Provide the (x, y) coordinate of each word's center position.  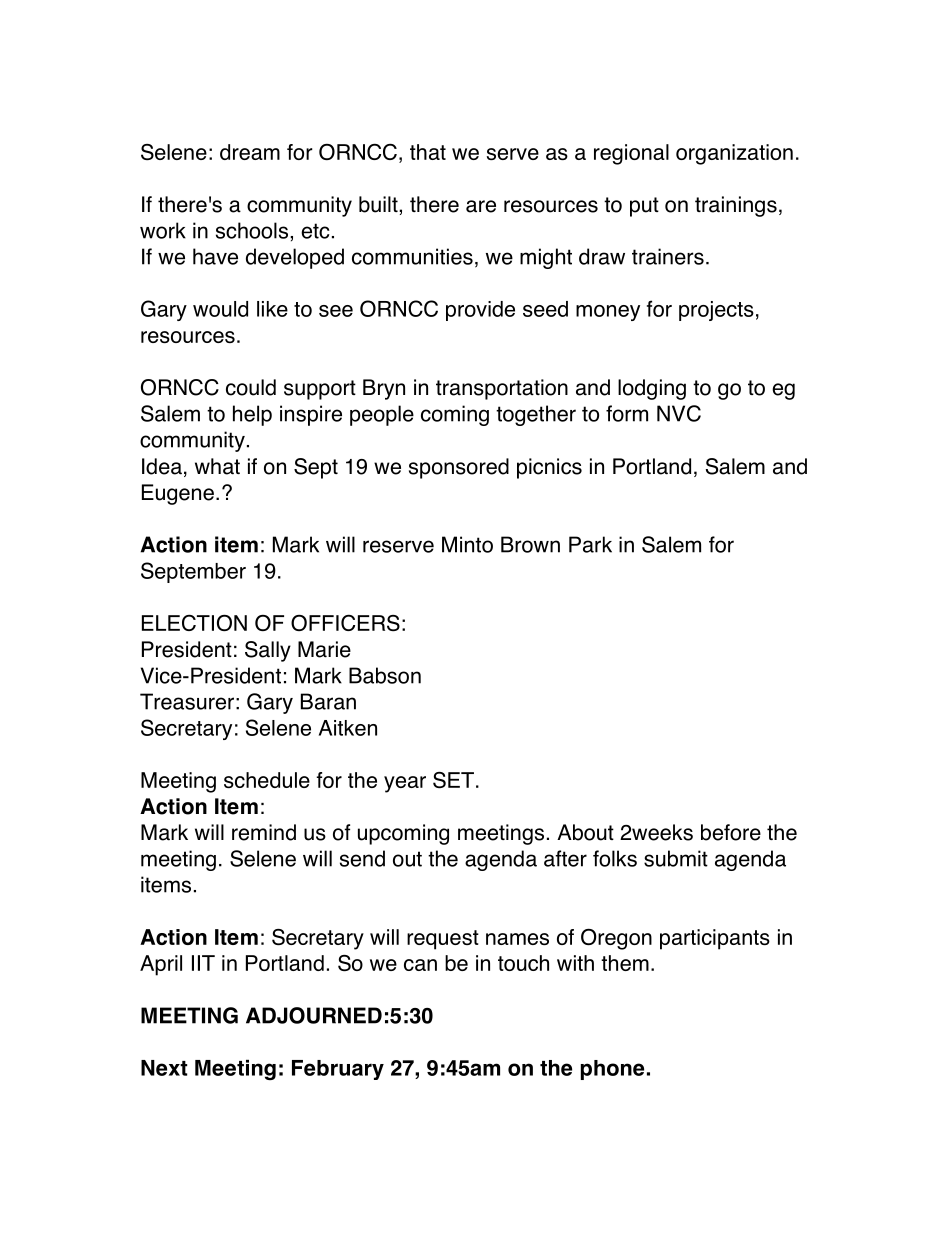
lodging (652, 389)
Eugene (178, 494)
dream (250, 152)
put (644, 207)
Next (164, 1068)
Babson (385, 675)
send (362, 858)
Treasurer (187, 701)
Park (590, 544)
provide (480, 311)
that (428, 152)
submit (676, 858)
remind (264, 832)
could (251, 387)
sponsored (459, 468)
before (731, 832)
